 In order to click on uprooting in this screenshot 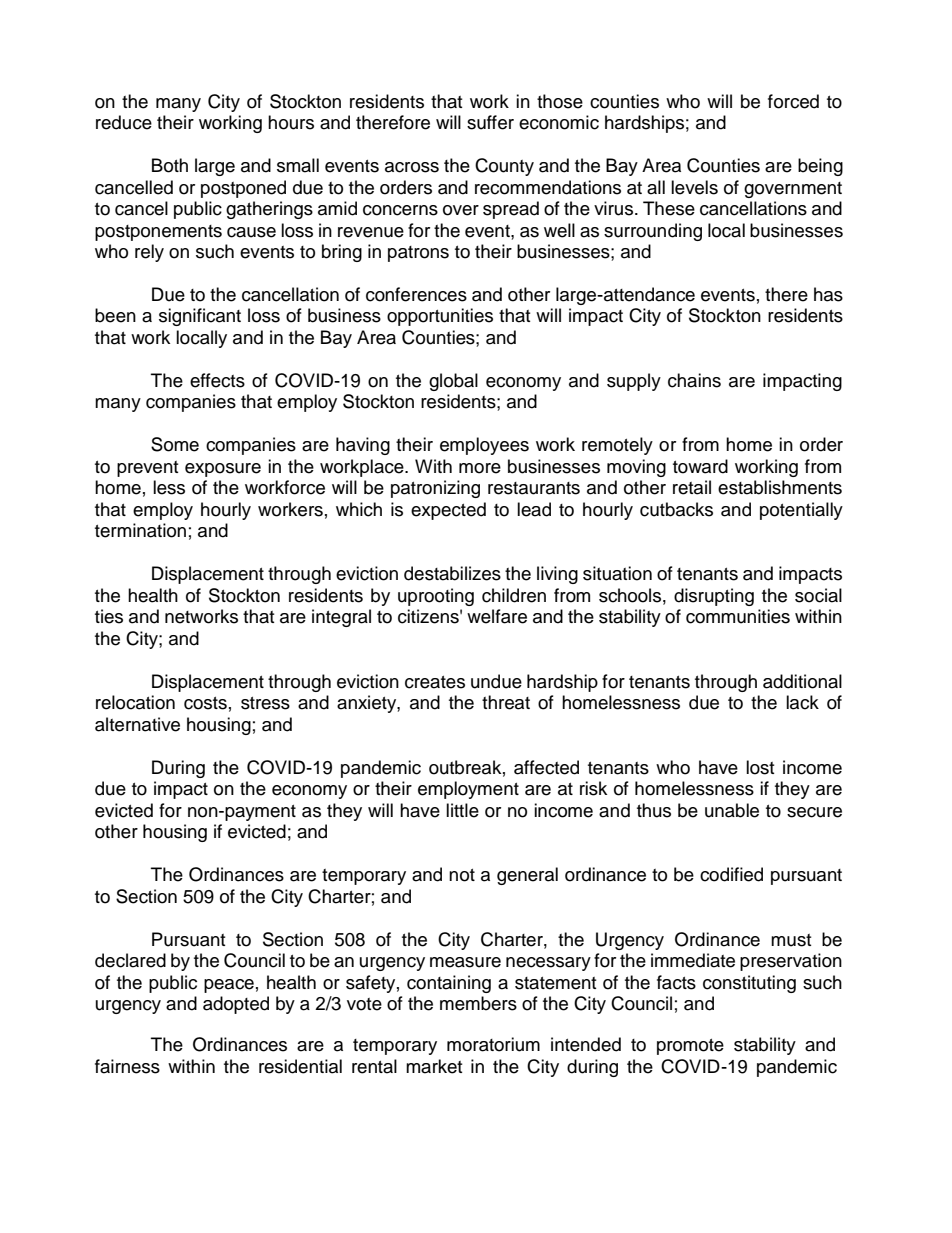, I will do `click(436, 597)`.
